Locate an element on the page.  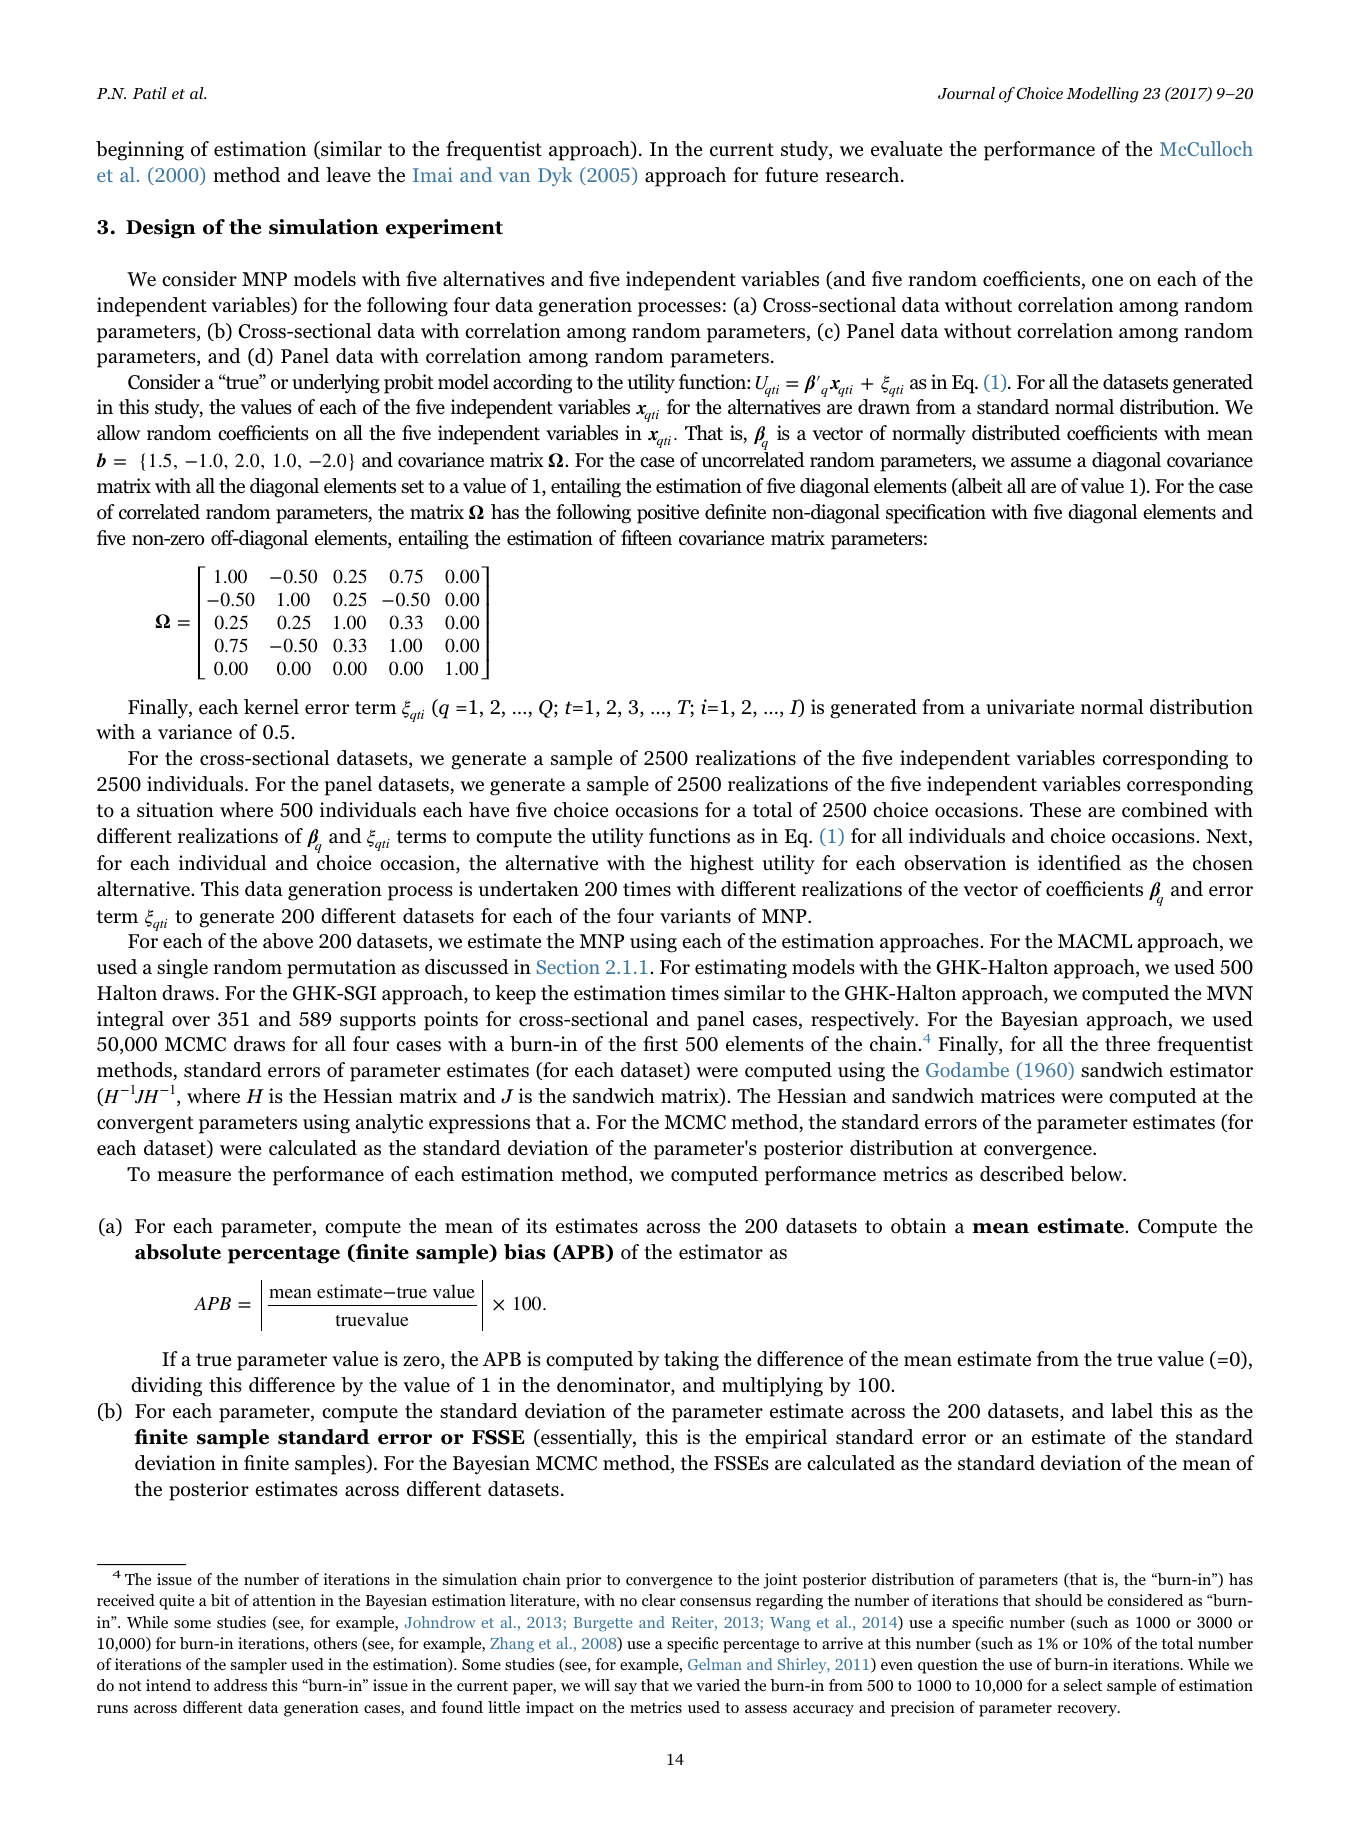
Gelman is located at coordinates (715, 1664).
